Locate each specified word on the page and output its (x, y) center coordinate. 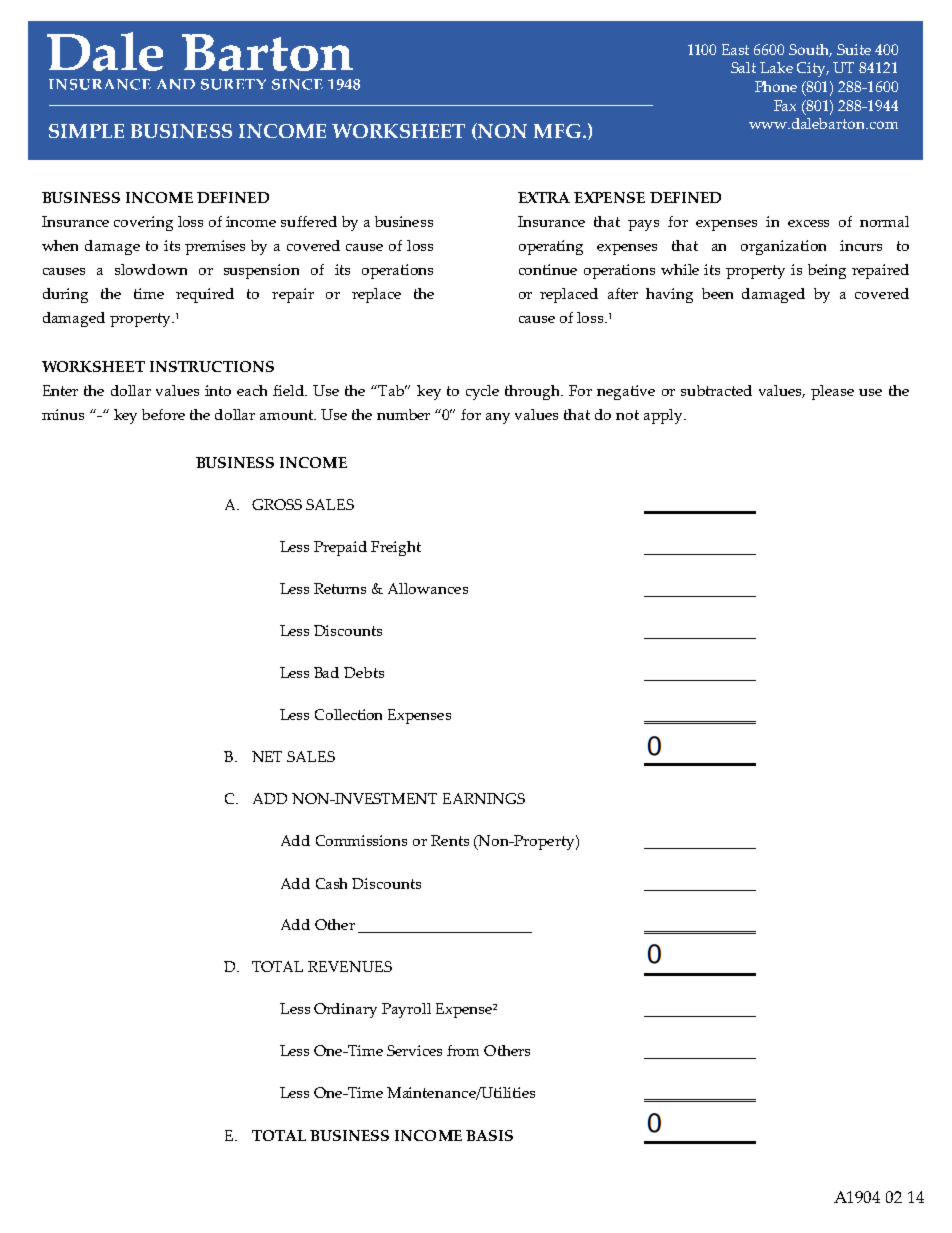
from (463, 1050)
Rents (450, 840)
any (498, 418)
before (163, 414)
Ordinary (345, 1010)
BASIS (489, 1135)
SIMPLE (86, 131)
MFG (557, 131)
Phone (776, 86)
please (832, 392)
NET (267, 756)
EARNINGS (484, 798)
